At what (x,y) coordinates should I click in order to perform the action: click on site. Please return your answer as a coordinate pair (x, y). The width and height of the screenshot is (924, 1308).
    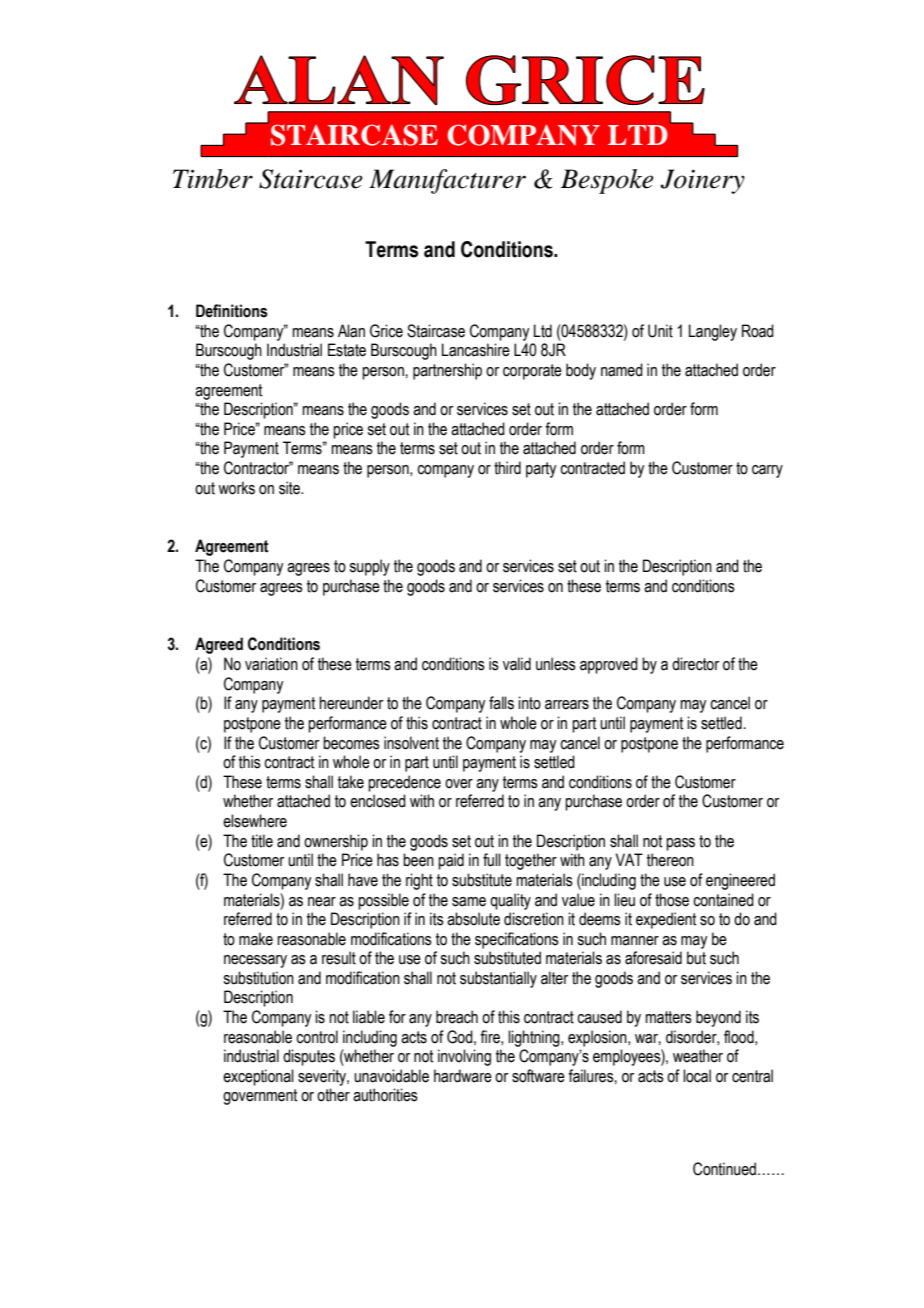
    Looking at the image, I should click on (290, 488).
